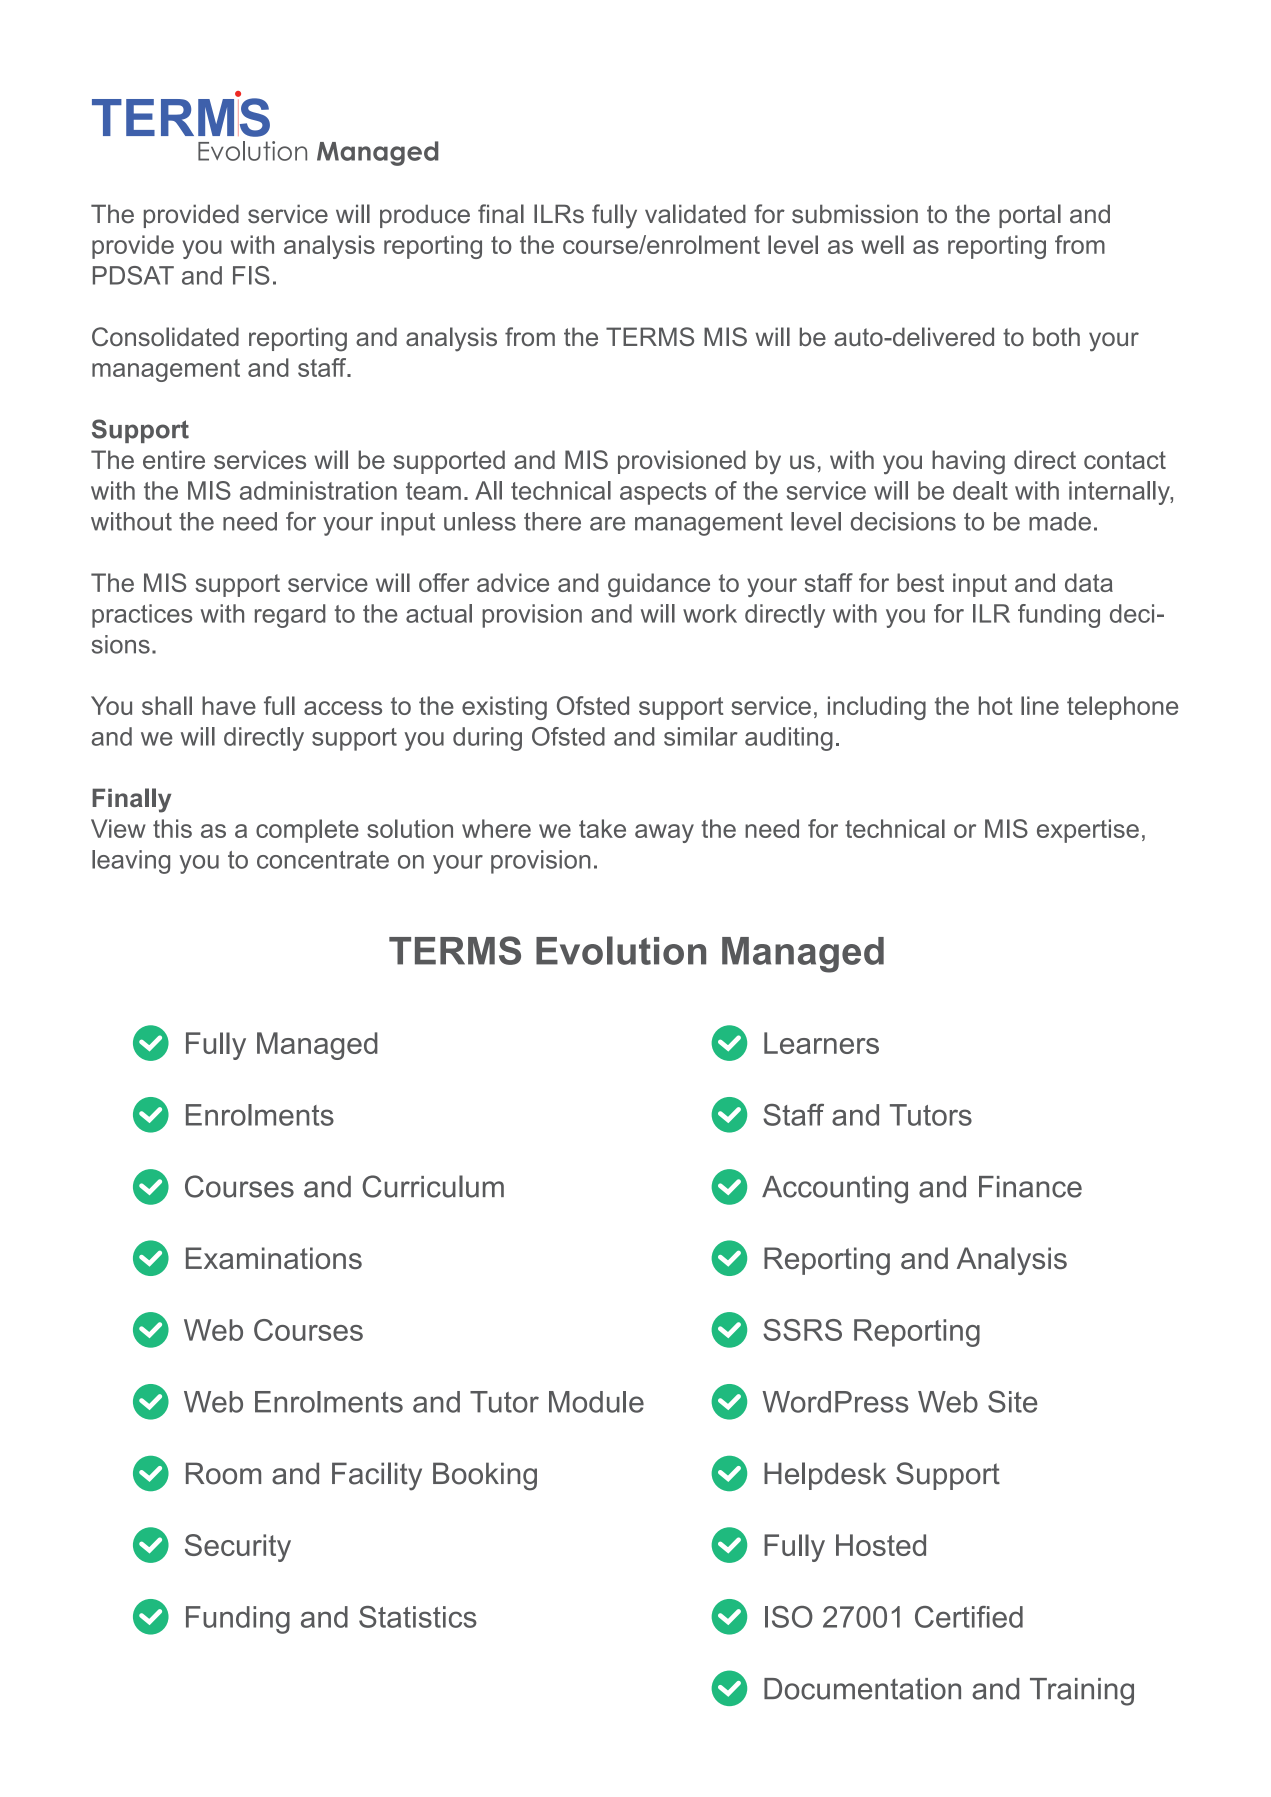 This page has width=1271, height=1797. I want to click on Certified, so click(969, 1617).
